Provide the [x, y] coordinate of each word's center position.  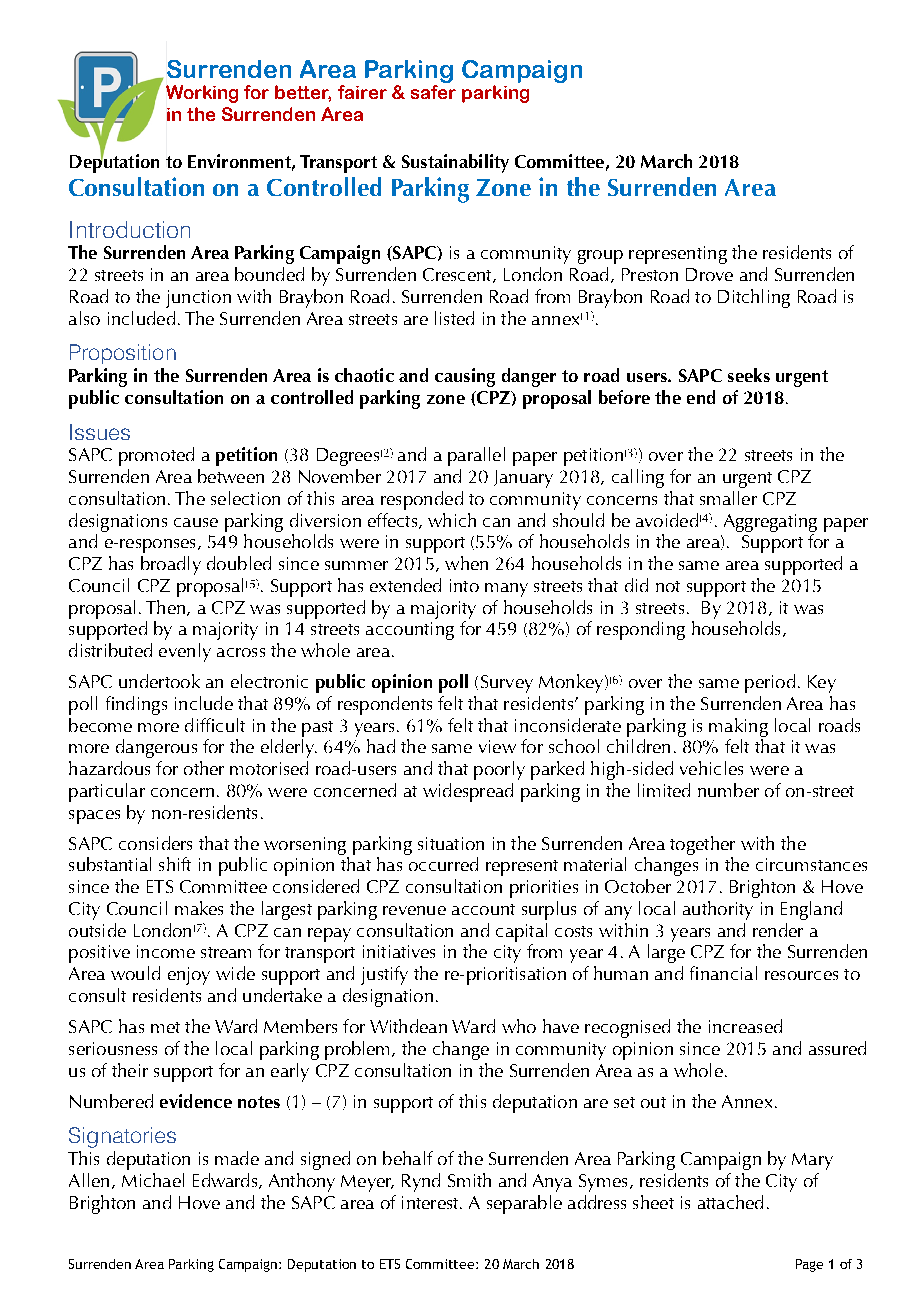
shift [175, 864]
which [452, 520]
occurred [443, 864]
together [702, 845]
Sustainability [455, 163]
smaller [728, 498]
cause [196, 522]
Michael [153, 1180]
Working [202, 94]
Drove [709, 274]
